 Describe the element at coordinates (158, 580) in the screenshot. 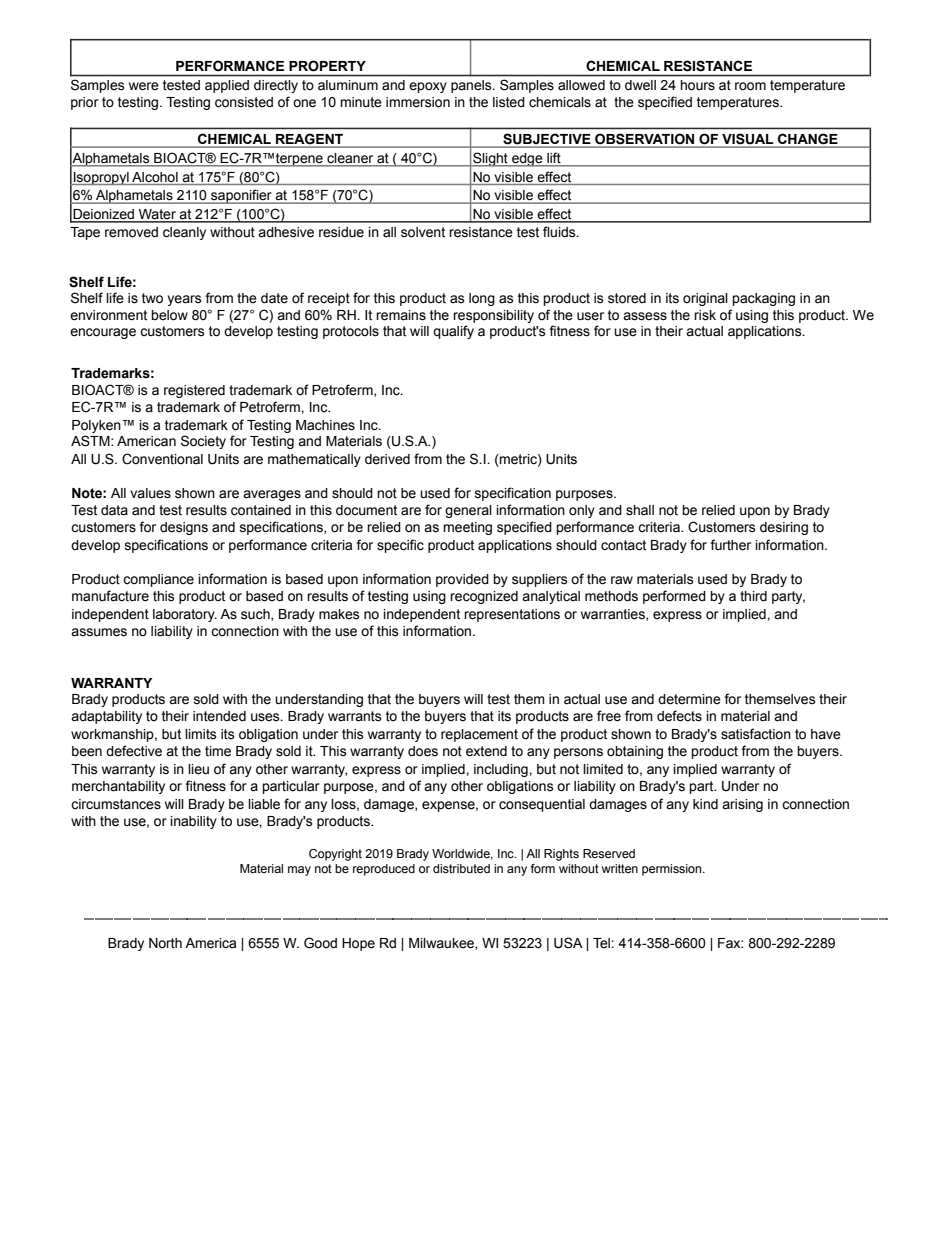

I see `compliance` at that location.
